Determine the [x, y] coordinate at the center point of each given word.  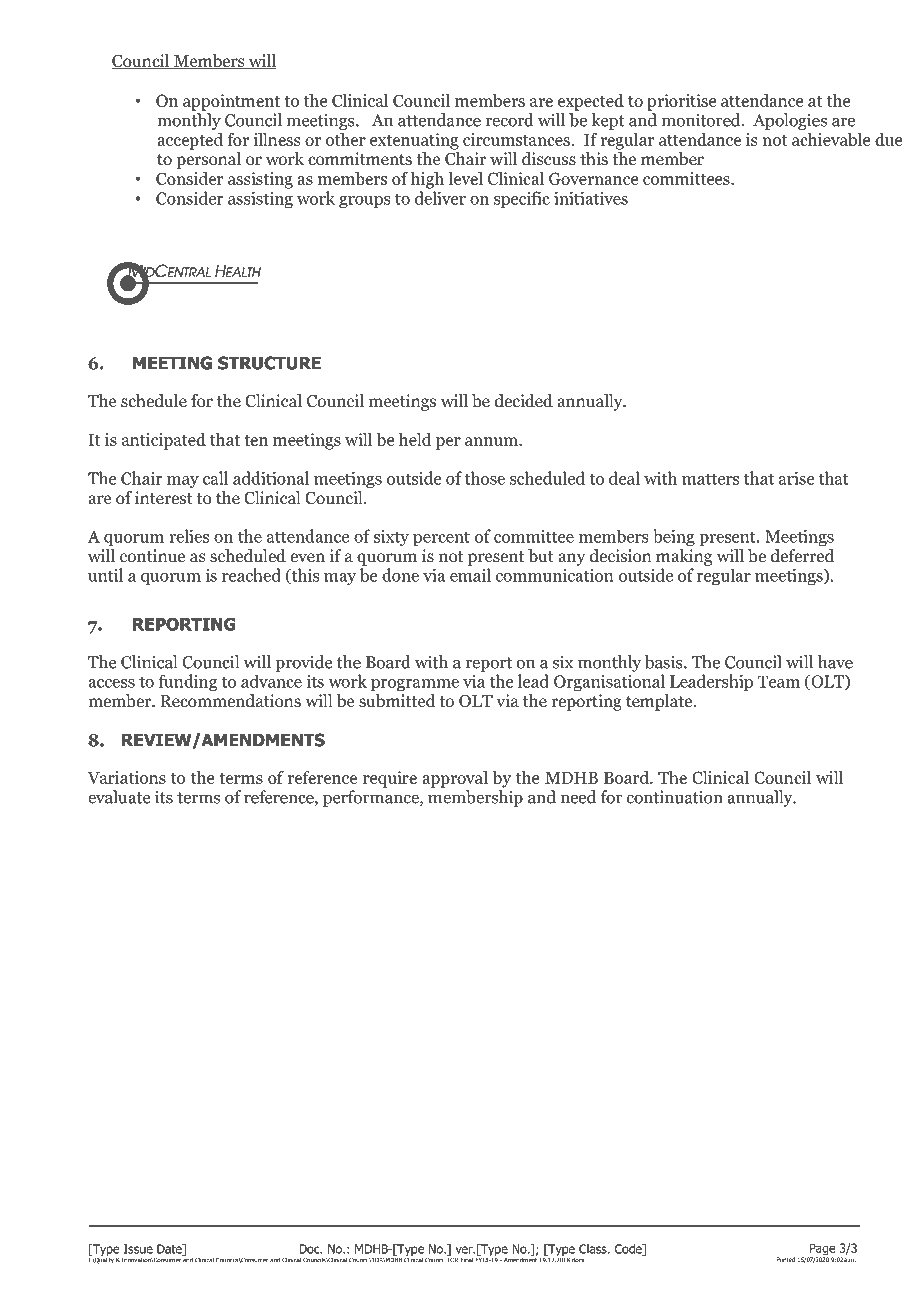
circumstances [517, 139]
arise [797, 478]
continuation [675, 797]
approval [455, 779]
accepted [190, 141]
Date [170, 1250]
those [485, 478]
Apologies [790, 121]
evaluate [119, 797]
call [215, 478]
